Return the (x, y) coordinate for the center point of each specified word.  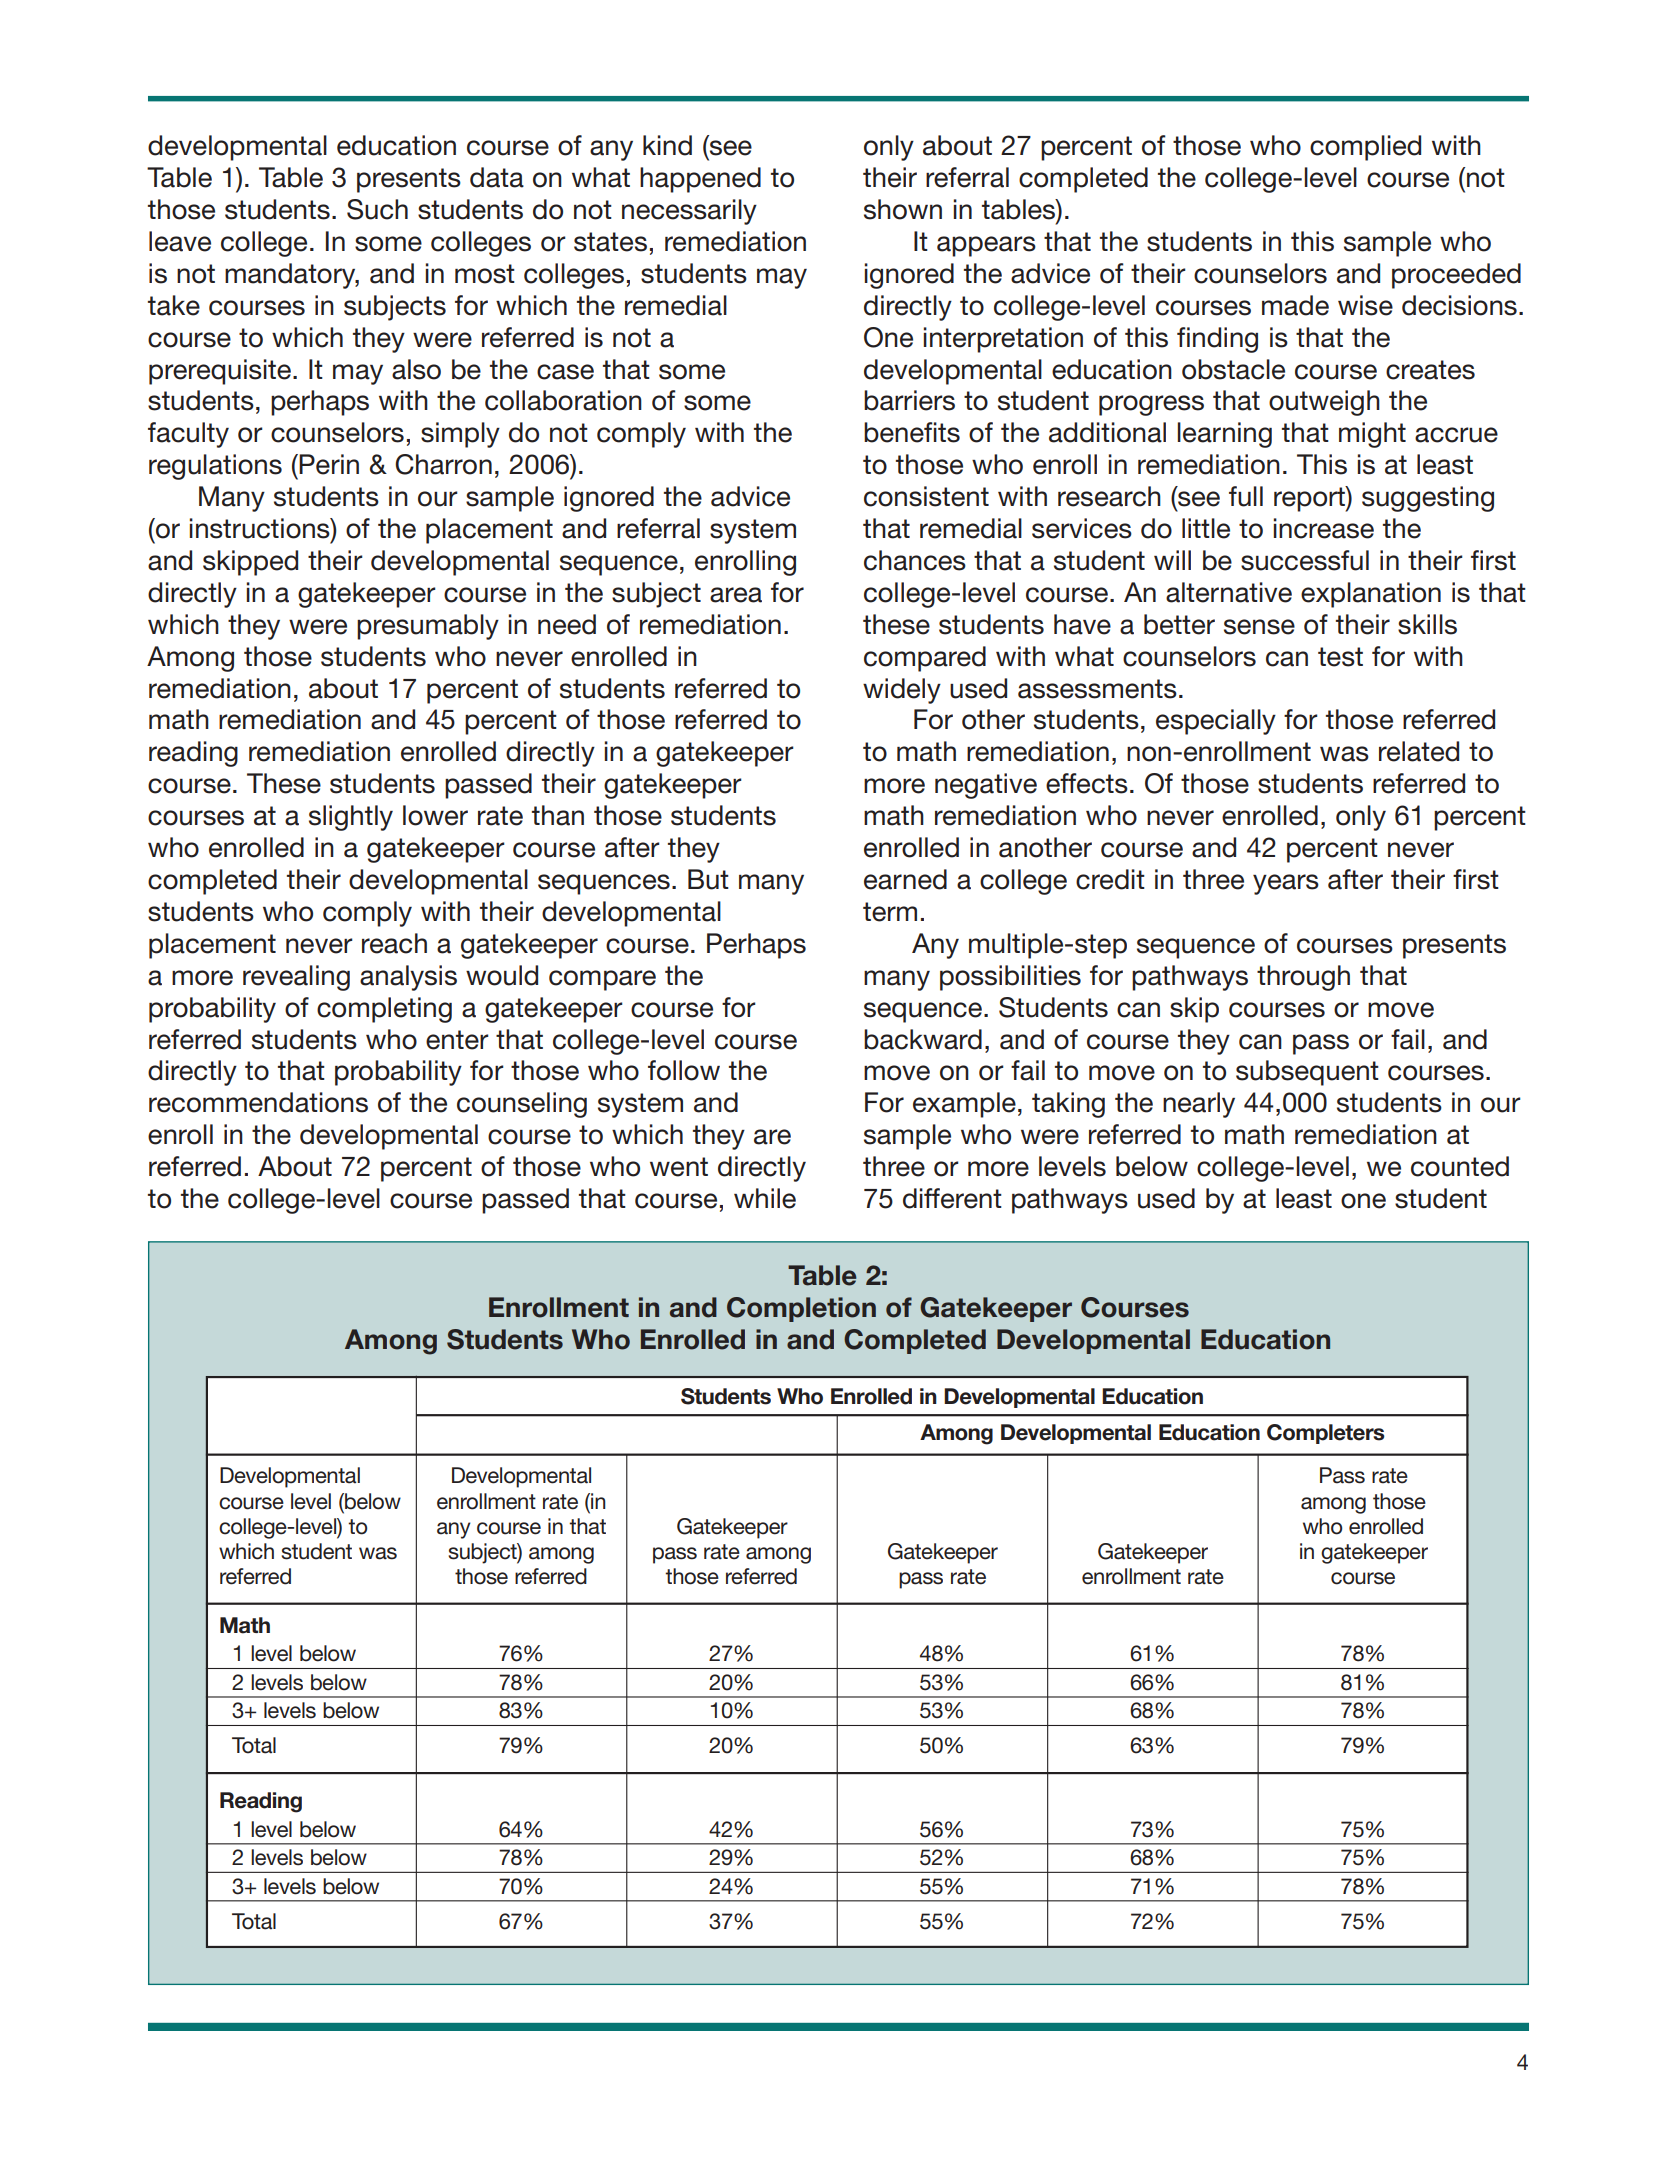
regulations (215, 467)
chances (915, 560)
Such (377, 209)
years (1286, 884)
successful (1305, 560)
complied (1365, 148)
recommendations (258, 1102)
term (890, 912)
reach (394, 943)
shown (903, 209)
